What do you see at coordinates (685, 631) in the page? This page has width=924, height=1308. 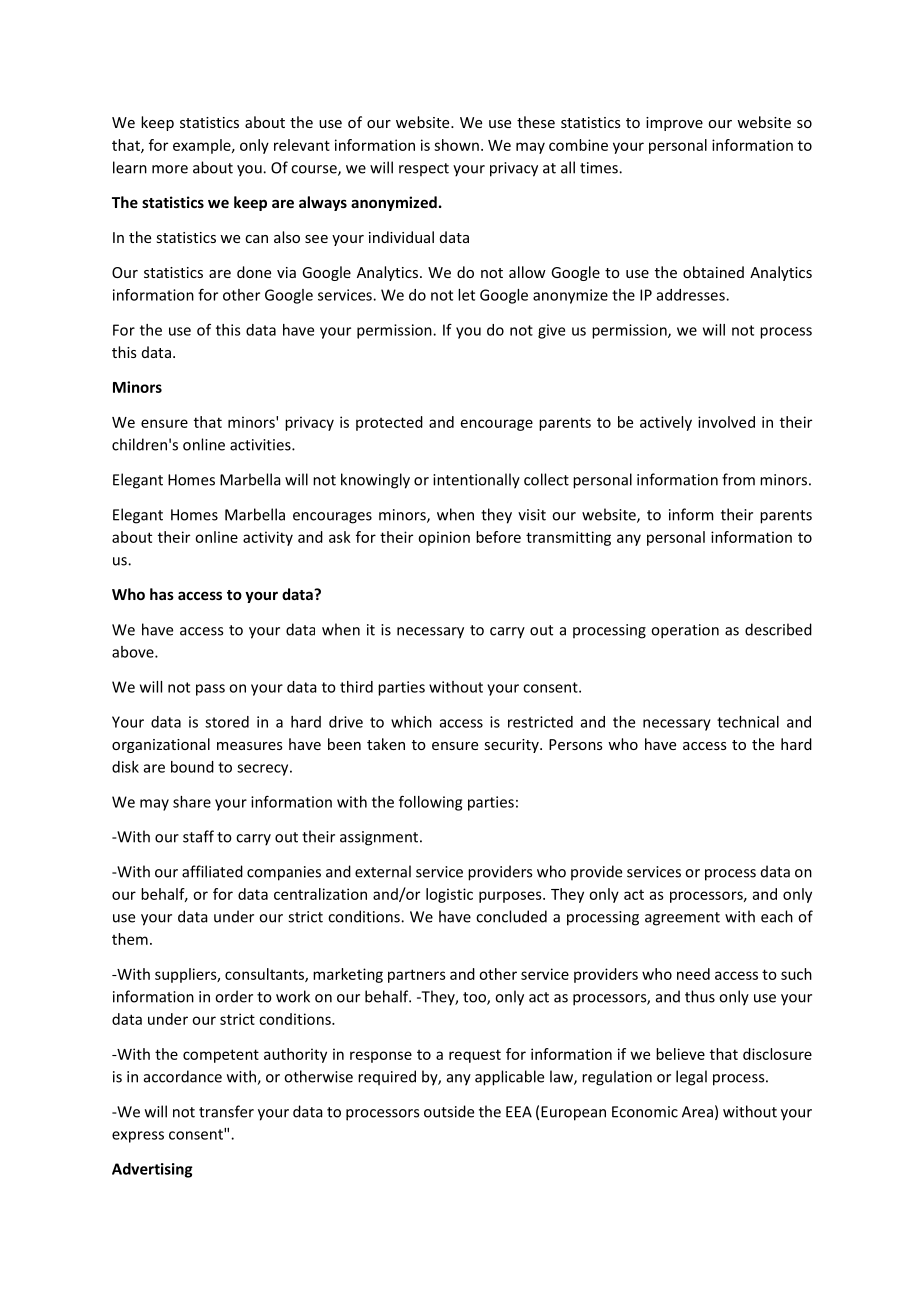 I see `operation` at bounding box center [685, 631].
